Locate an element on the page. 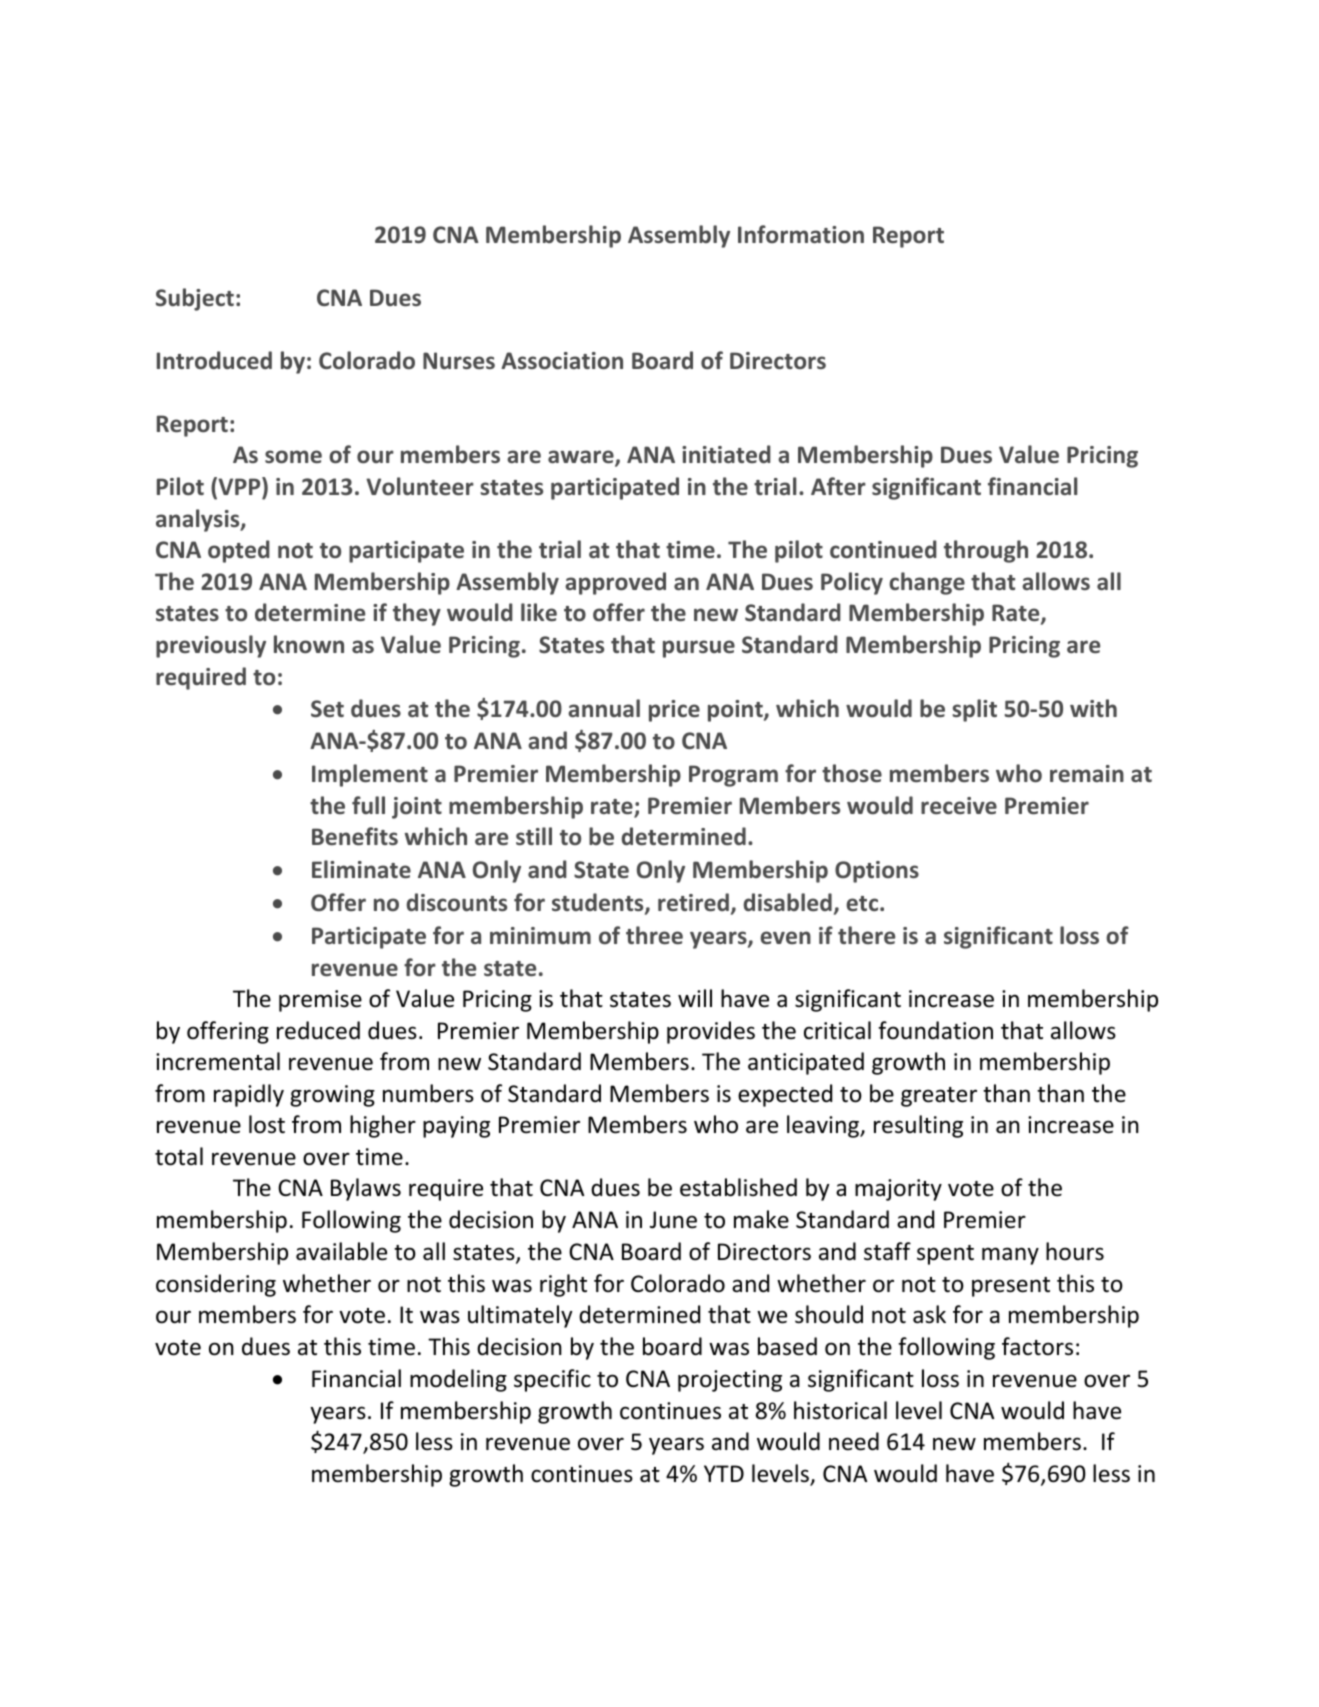 Image resolution: width=1319 pixels, height=1707 pixels. Information is located at coordinates (801, 234).
